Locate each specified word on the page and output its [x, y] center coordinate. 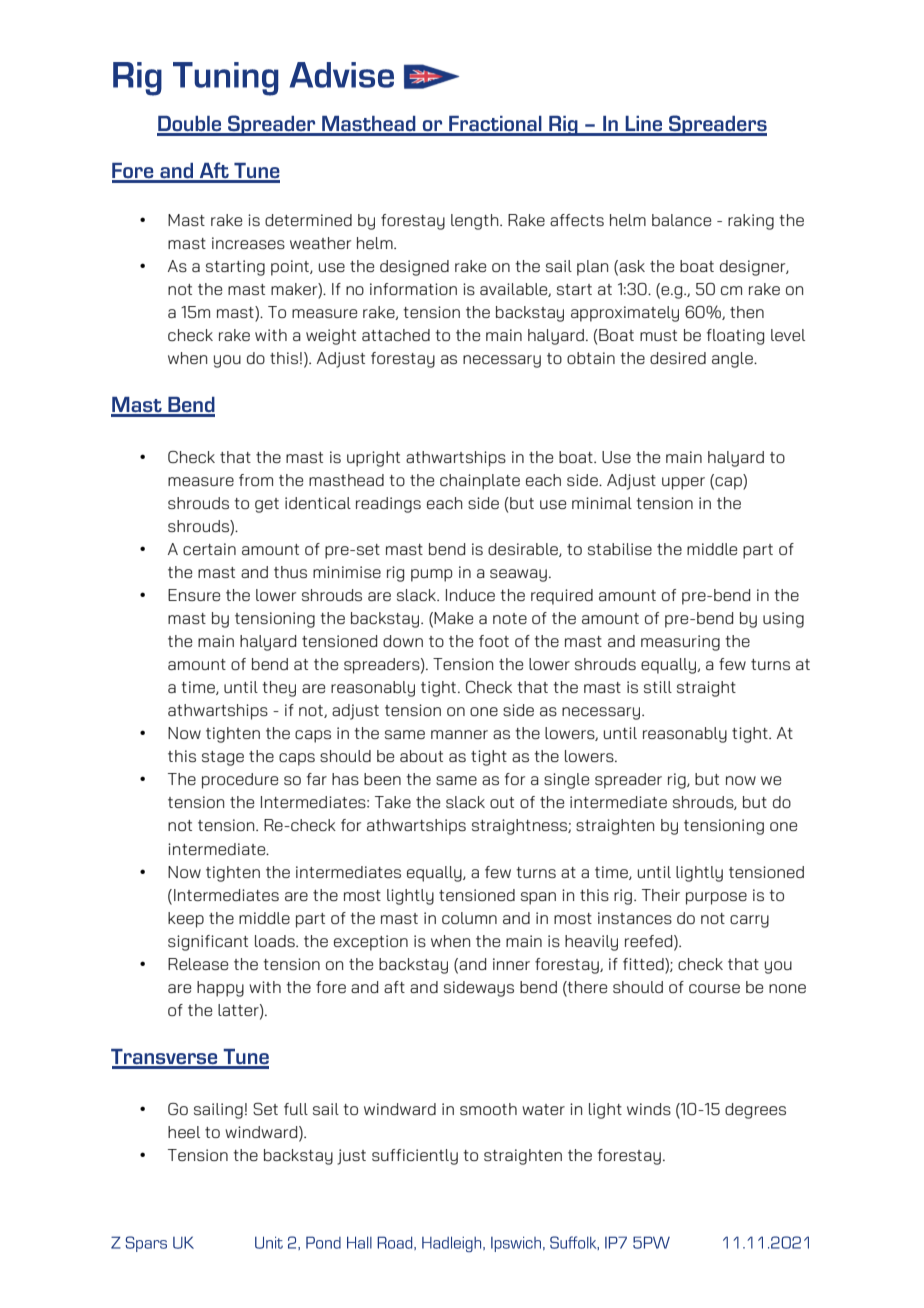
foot [494, 641]
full [296, 1109]
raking [751, 222]
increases [248, 243]
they [279, 689]
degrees [755, 1111]
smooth [488, 1109]
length [476, 222]
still [658, 687]
